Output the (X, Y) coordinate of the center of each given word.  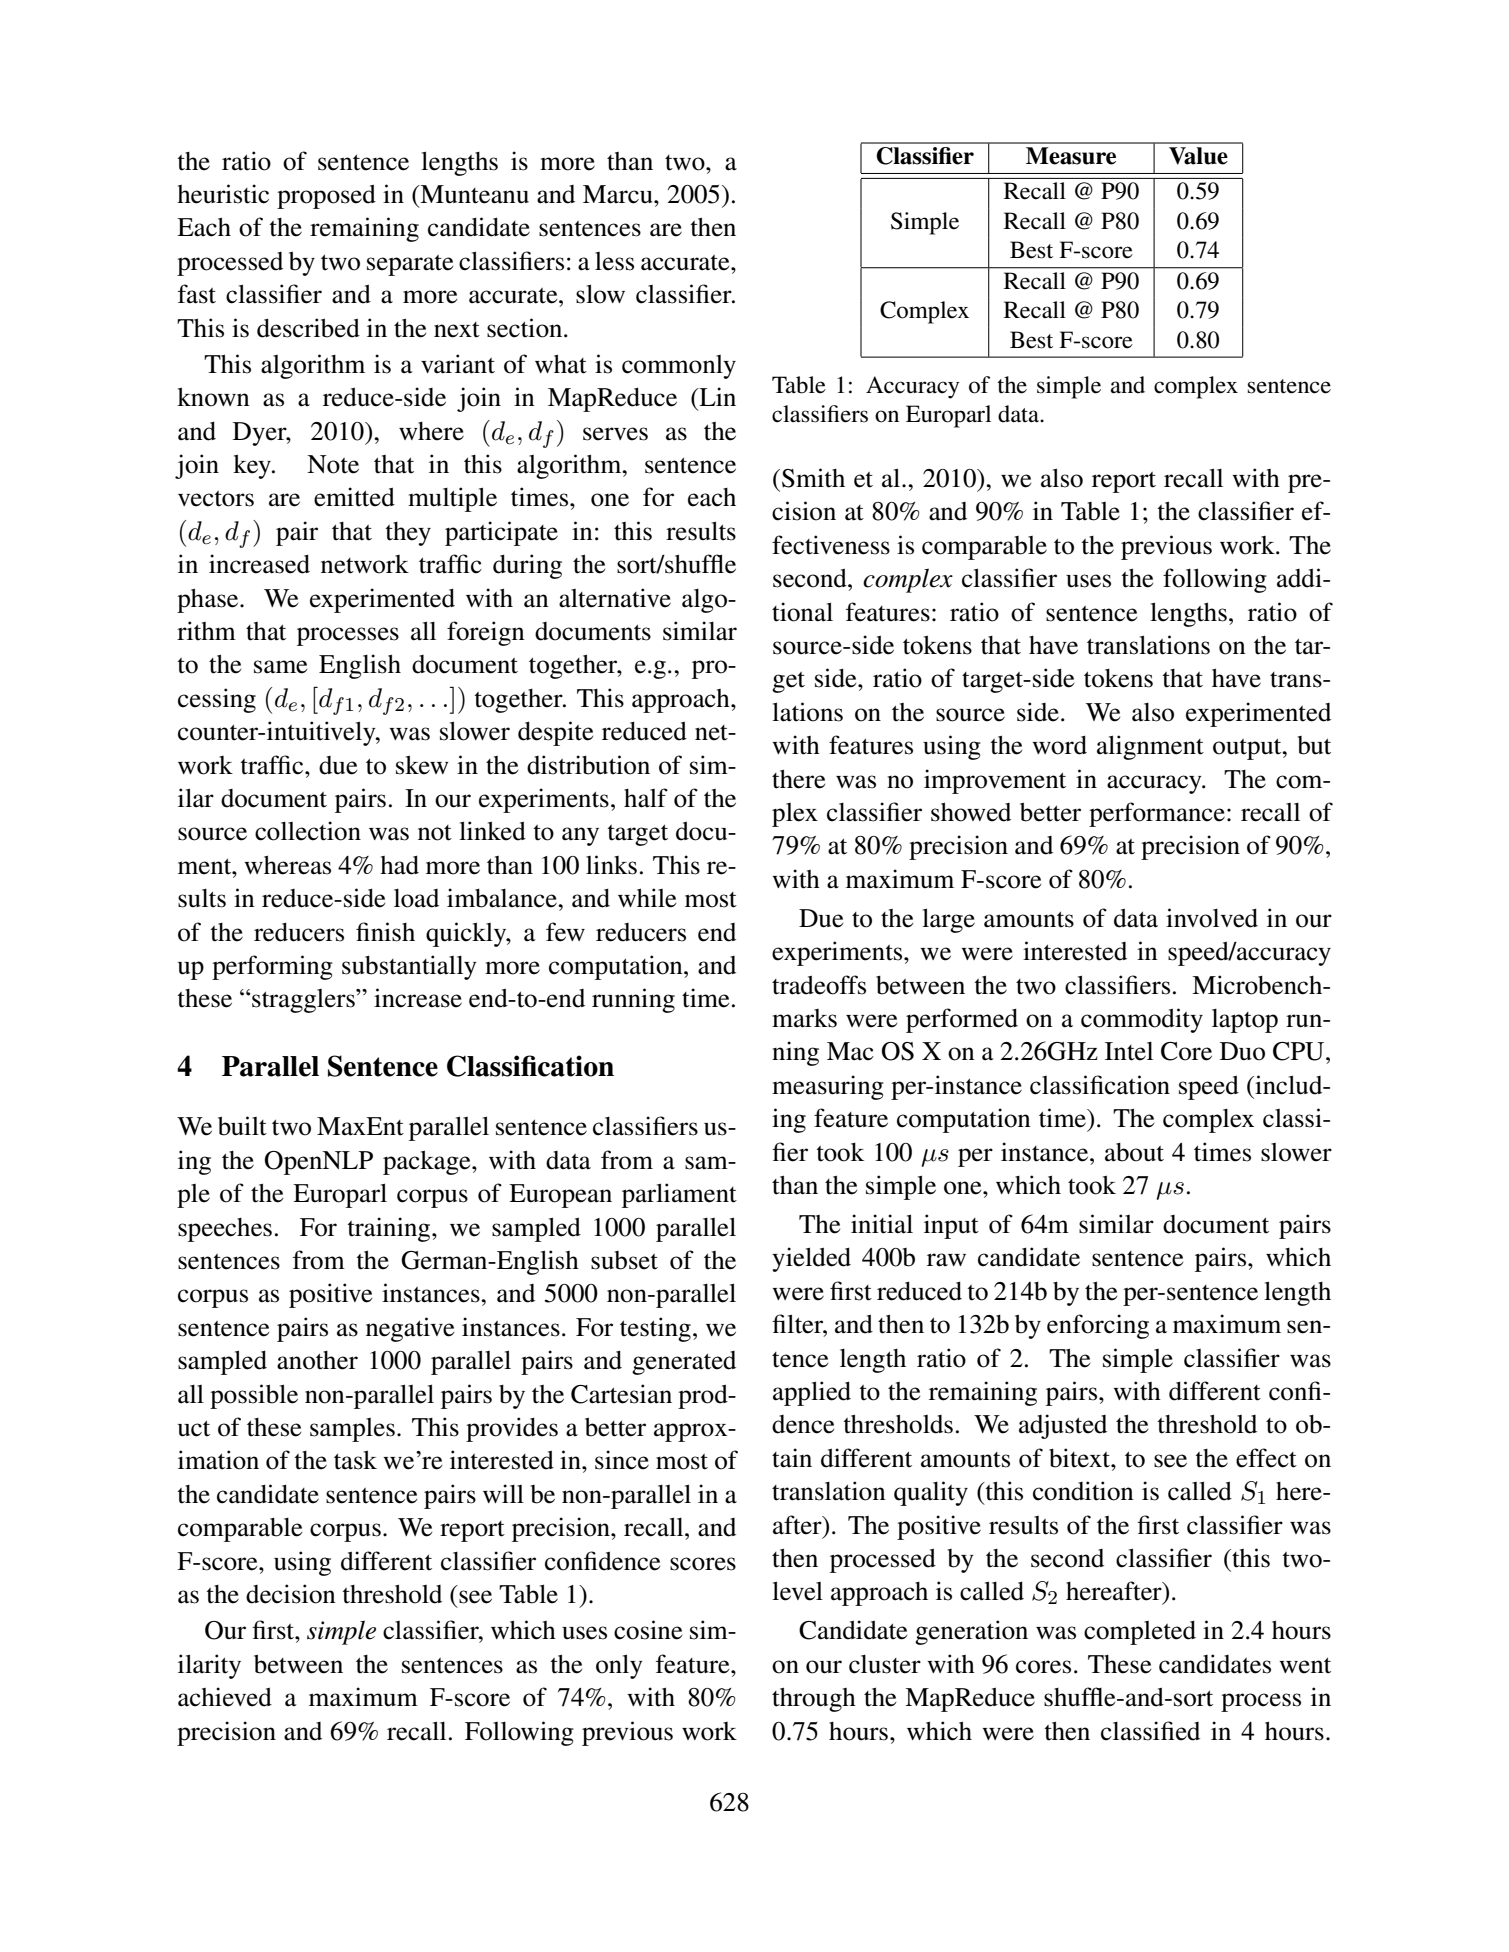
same (280, 667)
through (814, 1699)
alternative (615, 598)
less (614, 261)
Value (1198, 156)
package (428, 1162)
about (1134, 1152)
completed (1140, 1632)
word (1059, 745)
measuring (828, 1087)
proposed (326, 196)
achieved (225, 1697)
